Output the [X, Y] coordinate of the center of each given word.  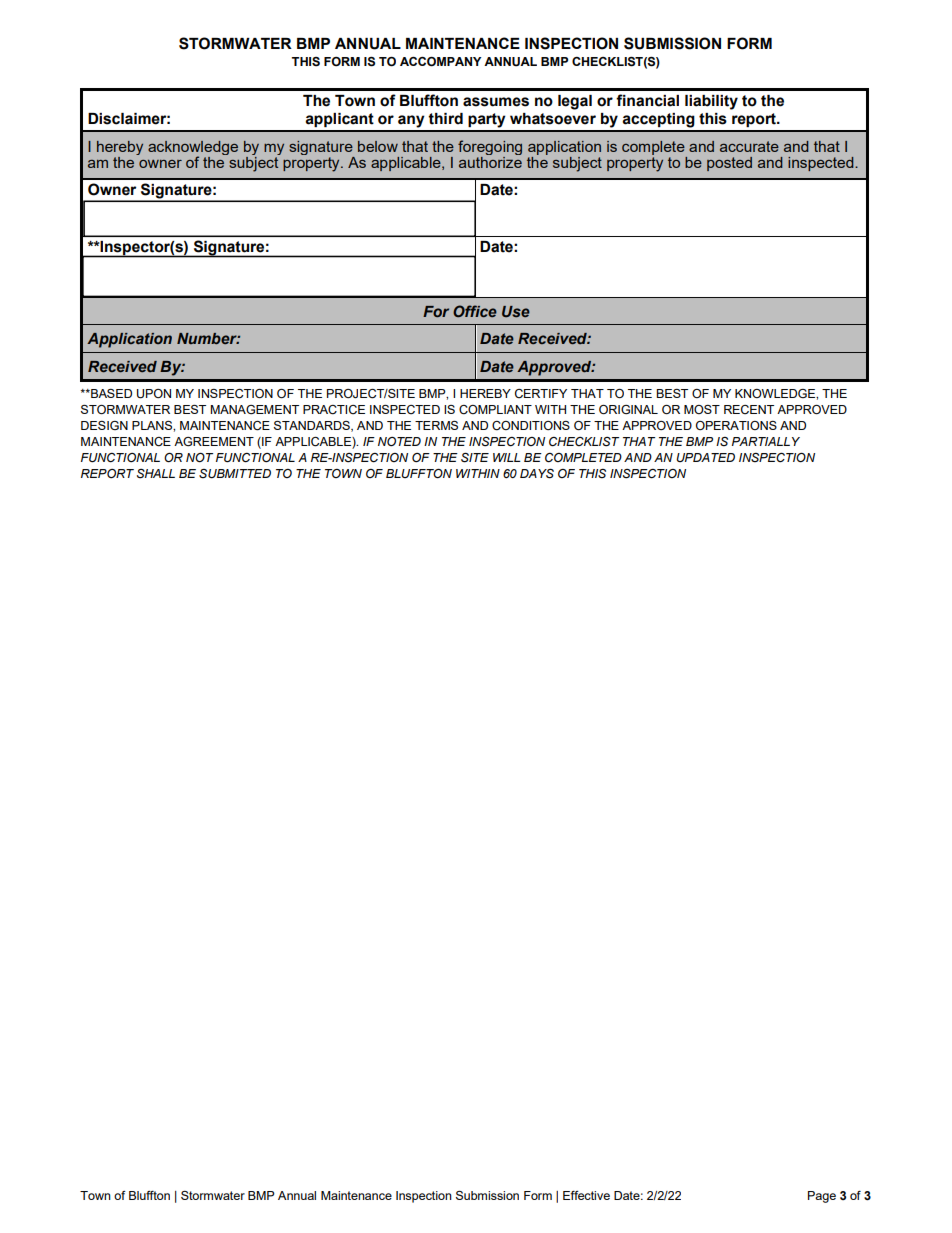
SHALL [156, 474]
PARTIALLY [766, 441]
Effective [586, 1195]
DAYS [537, 474]
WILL [507, 457]
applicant [339, 120]
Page [822, 1197]
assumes [496, 102]
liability [711, 102]
